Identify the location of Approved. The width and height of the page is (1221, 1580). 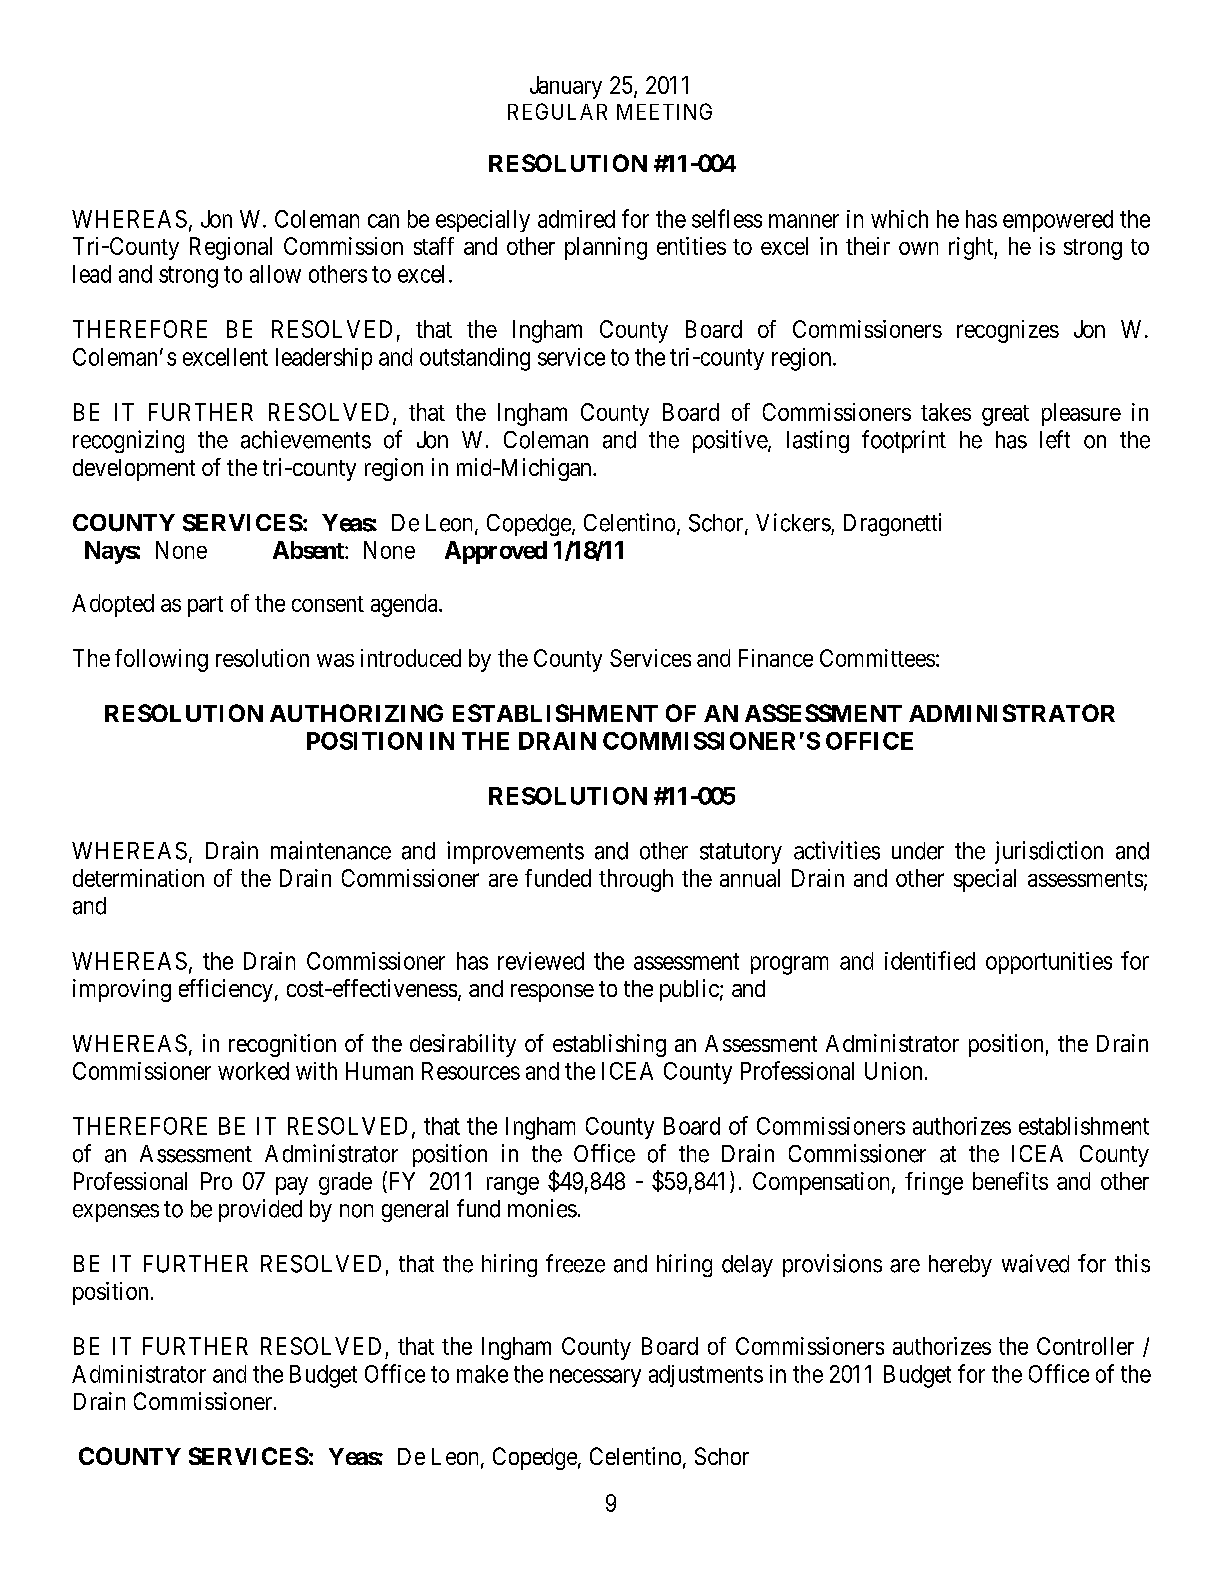
(496, 552).
